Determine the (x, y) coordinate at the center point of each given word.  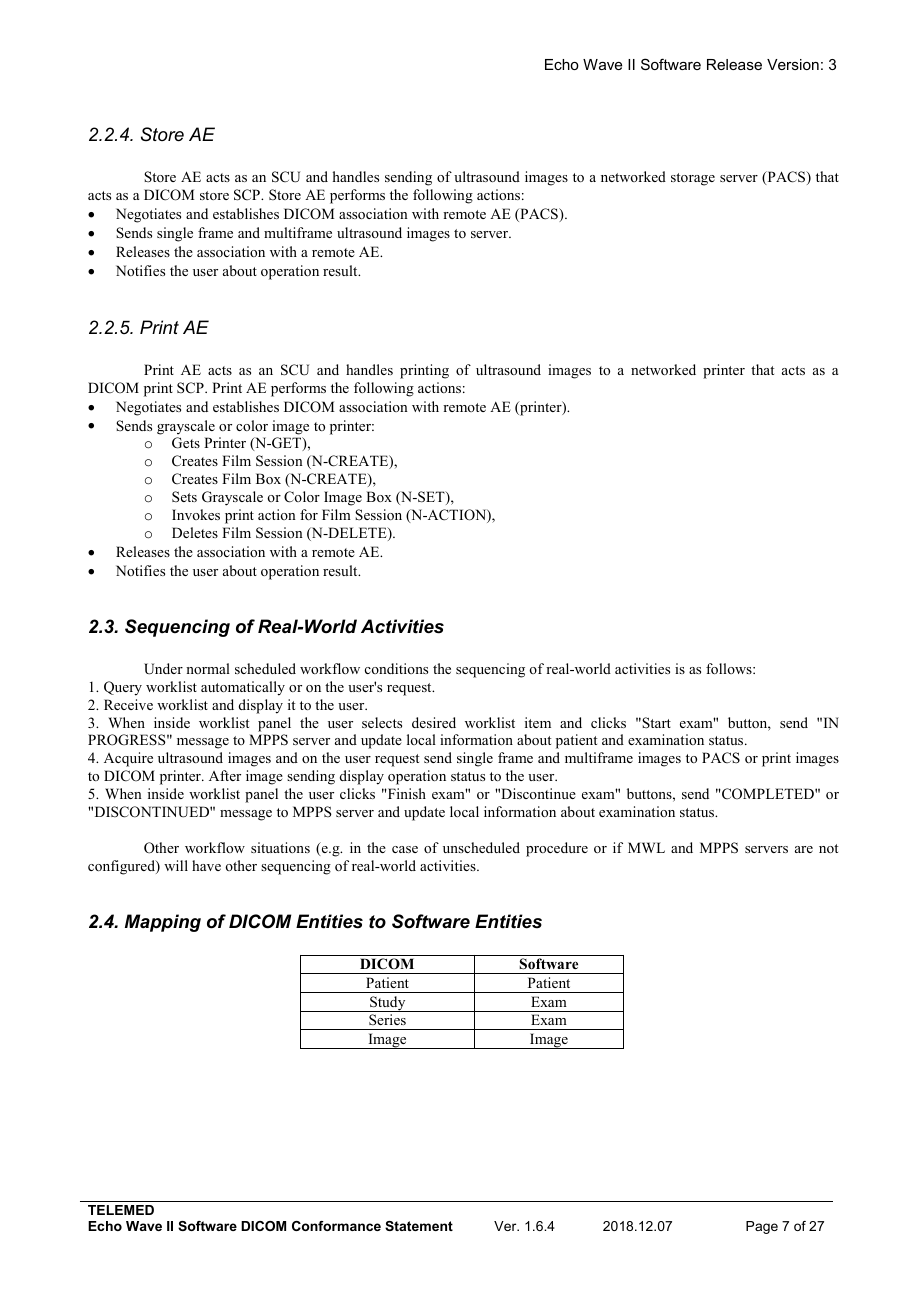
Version (793, 64)
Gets (186, 443)
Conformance (336, 1226)
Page (762, 1227)
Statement (419, 1226)
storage (693, 179)
